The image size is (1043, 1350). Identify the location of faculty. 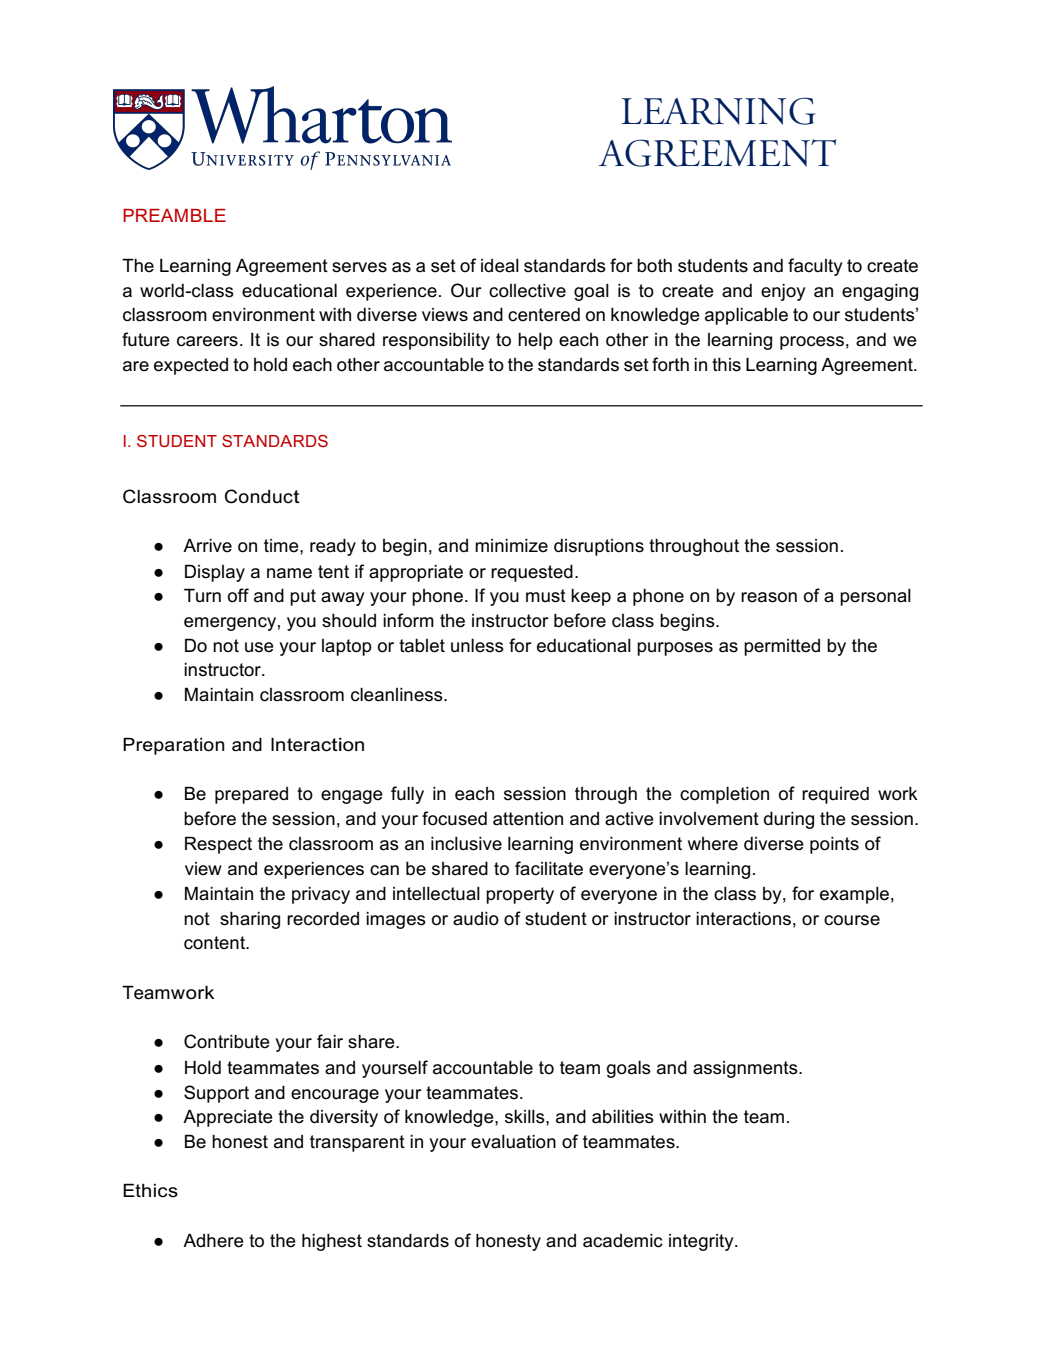
(815, 267).
